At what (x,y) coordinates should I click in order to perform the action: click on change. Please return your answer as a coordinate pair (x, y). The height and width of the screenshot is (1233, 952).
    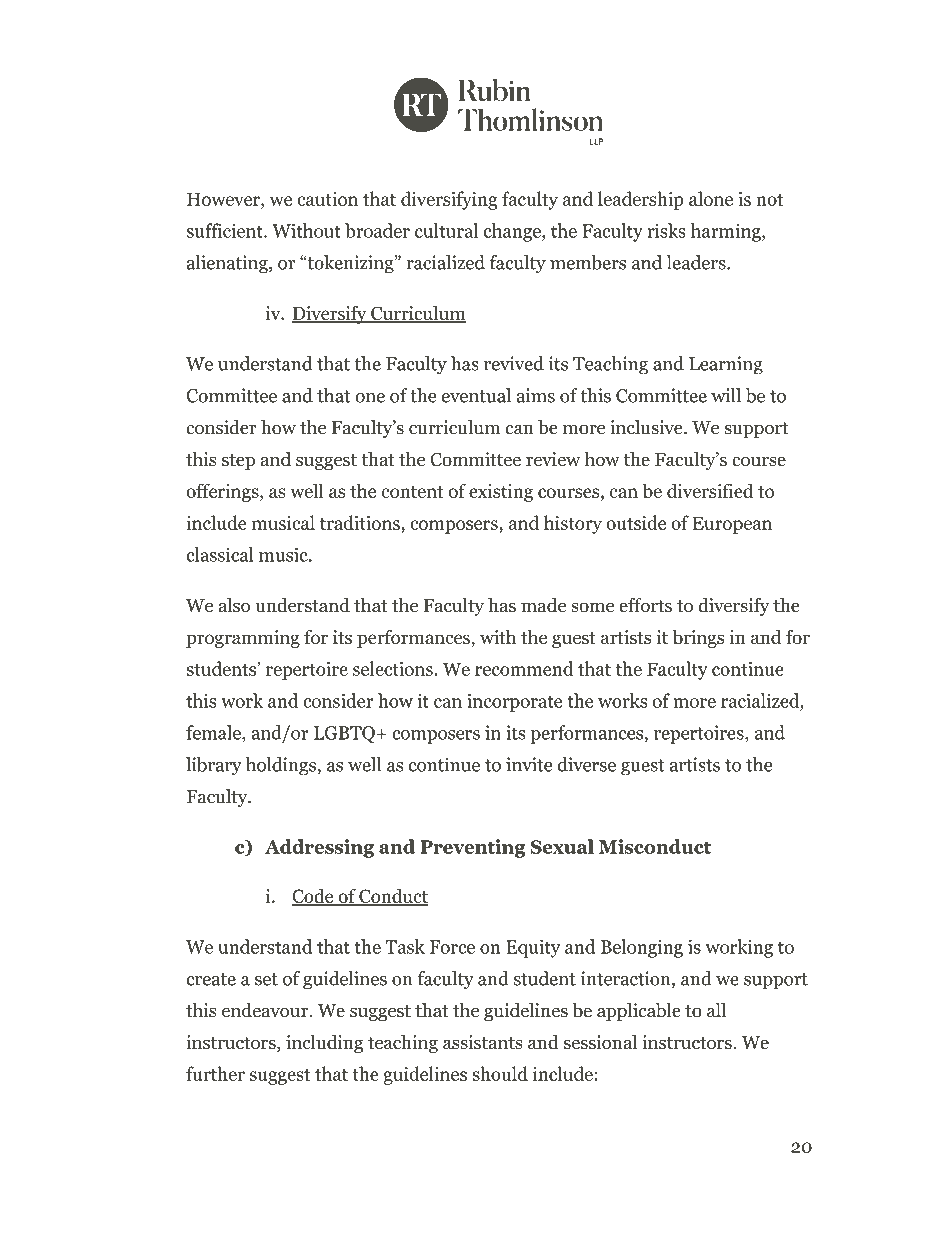
    Looking at the image, I should click on (513, 232).
